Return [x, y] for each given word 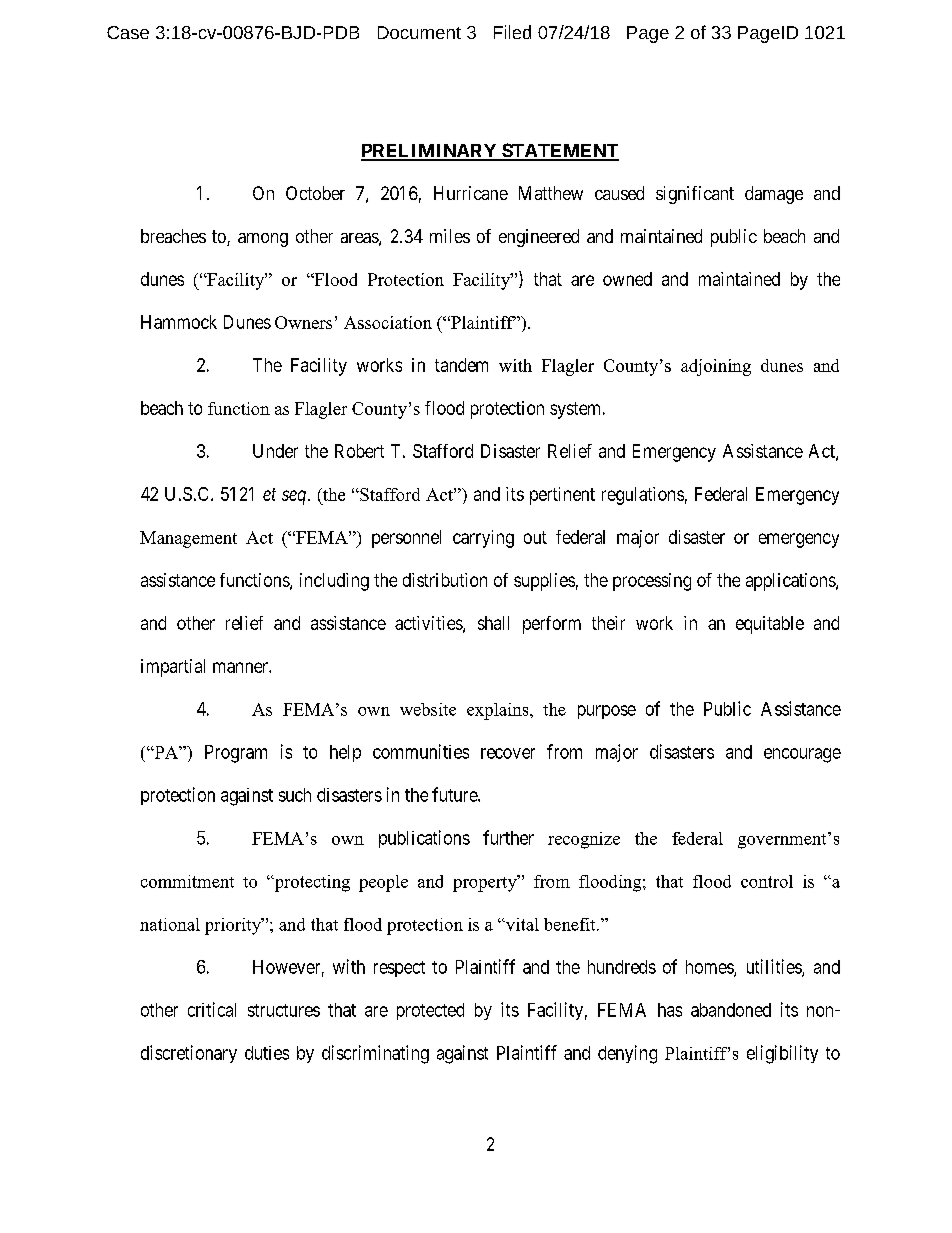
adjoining [716, 367]
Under [275, 451]
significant [695, 195]
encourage [802, 755]
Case [128, 32]
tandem [461, 365]
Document [419, 32]
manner [241, 667]
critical [212, 1009]
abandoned [731, 1010]
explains [499, 711]
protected [430, 1011]
